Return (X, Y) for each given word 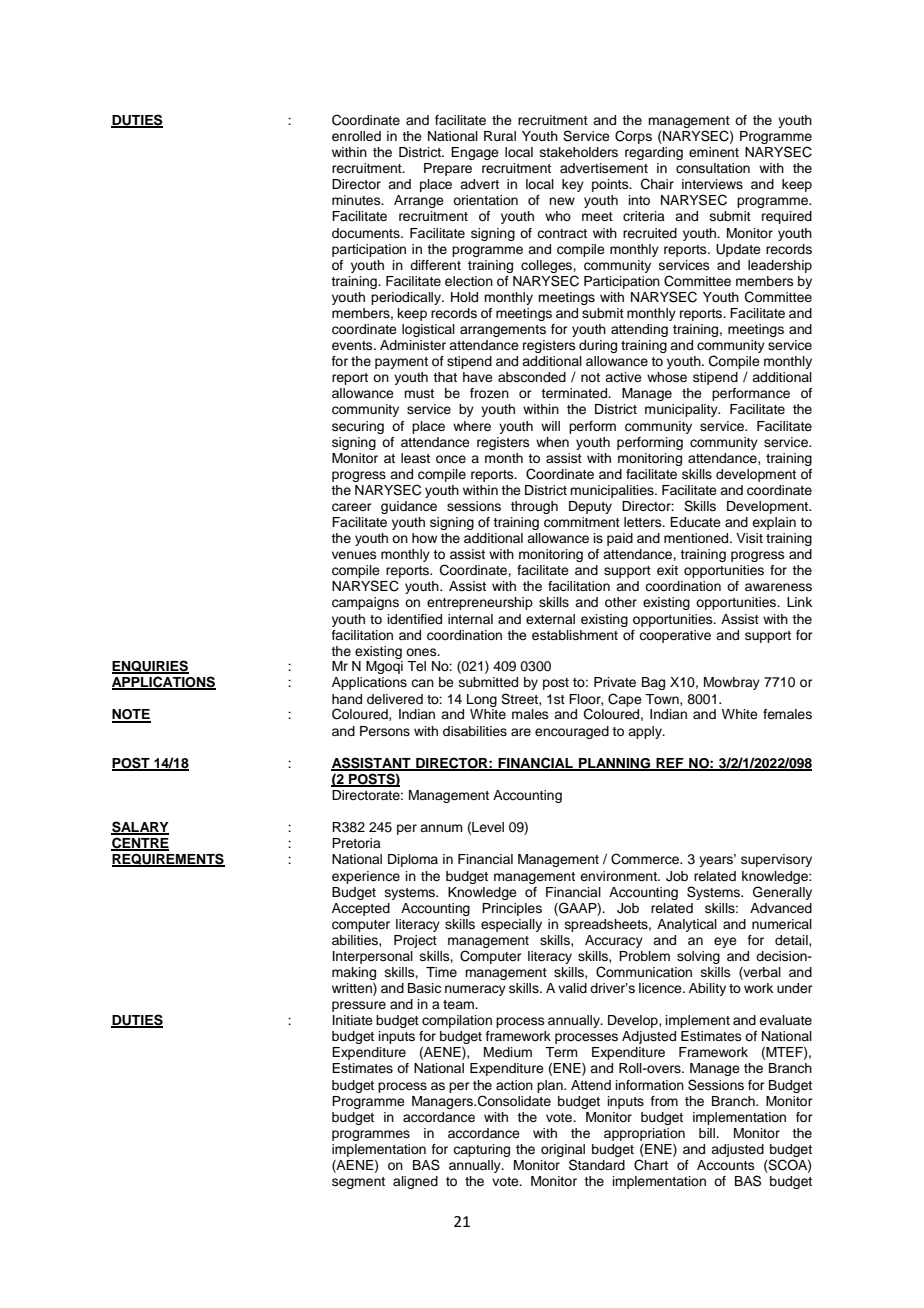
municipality (682, 410)
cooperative (675, 636)
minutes (357, 200)
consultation (713, 168)
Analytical (687, 925)
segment (358, 1183)
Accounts (726, 1165)
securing (358, 427)
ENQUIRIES (150, 667)
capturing (481, 1150)
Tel (416, 666)
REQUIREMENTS (168, 860)
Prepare (448, 169)
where (472, 426)
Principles (512, 909)
